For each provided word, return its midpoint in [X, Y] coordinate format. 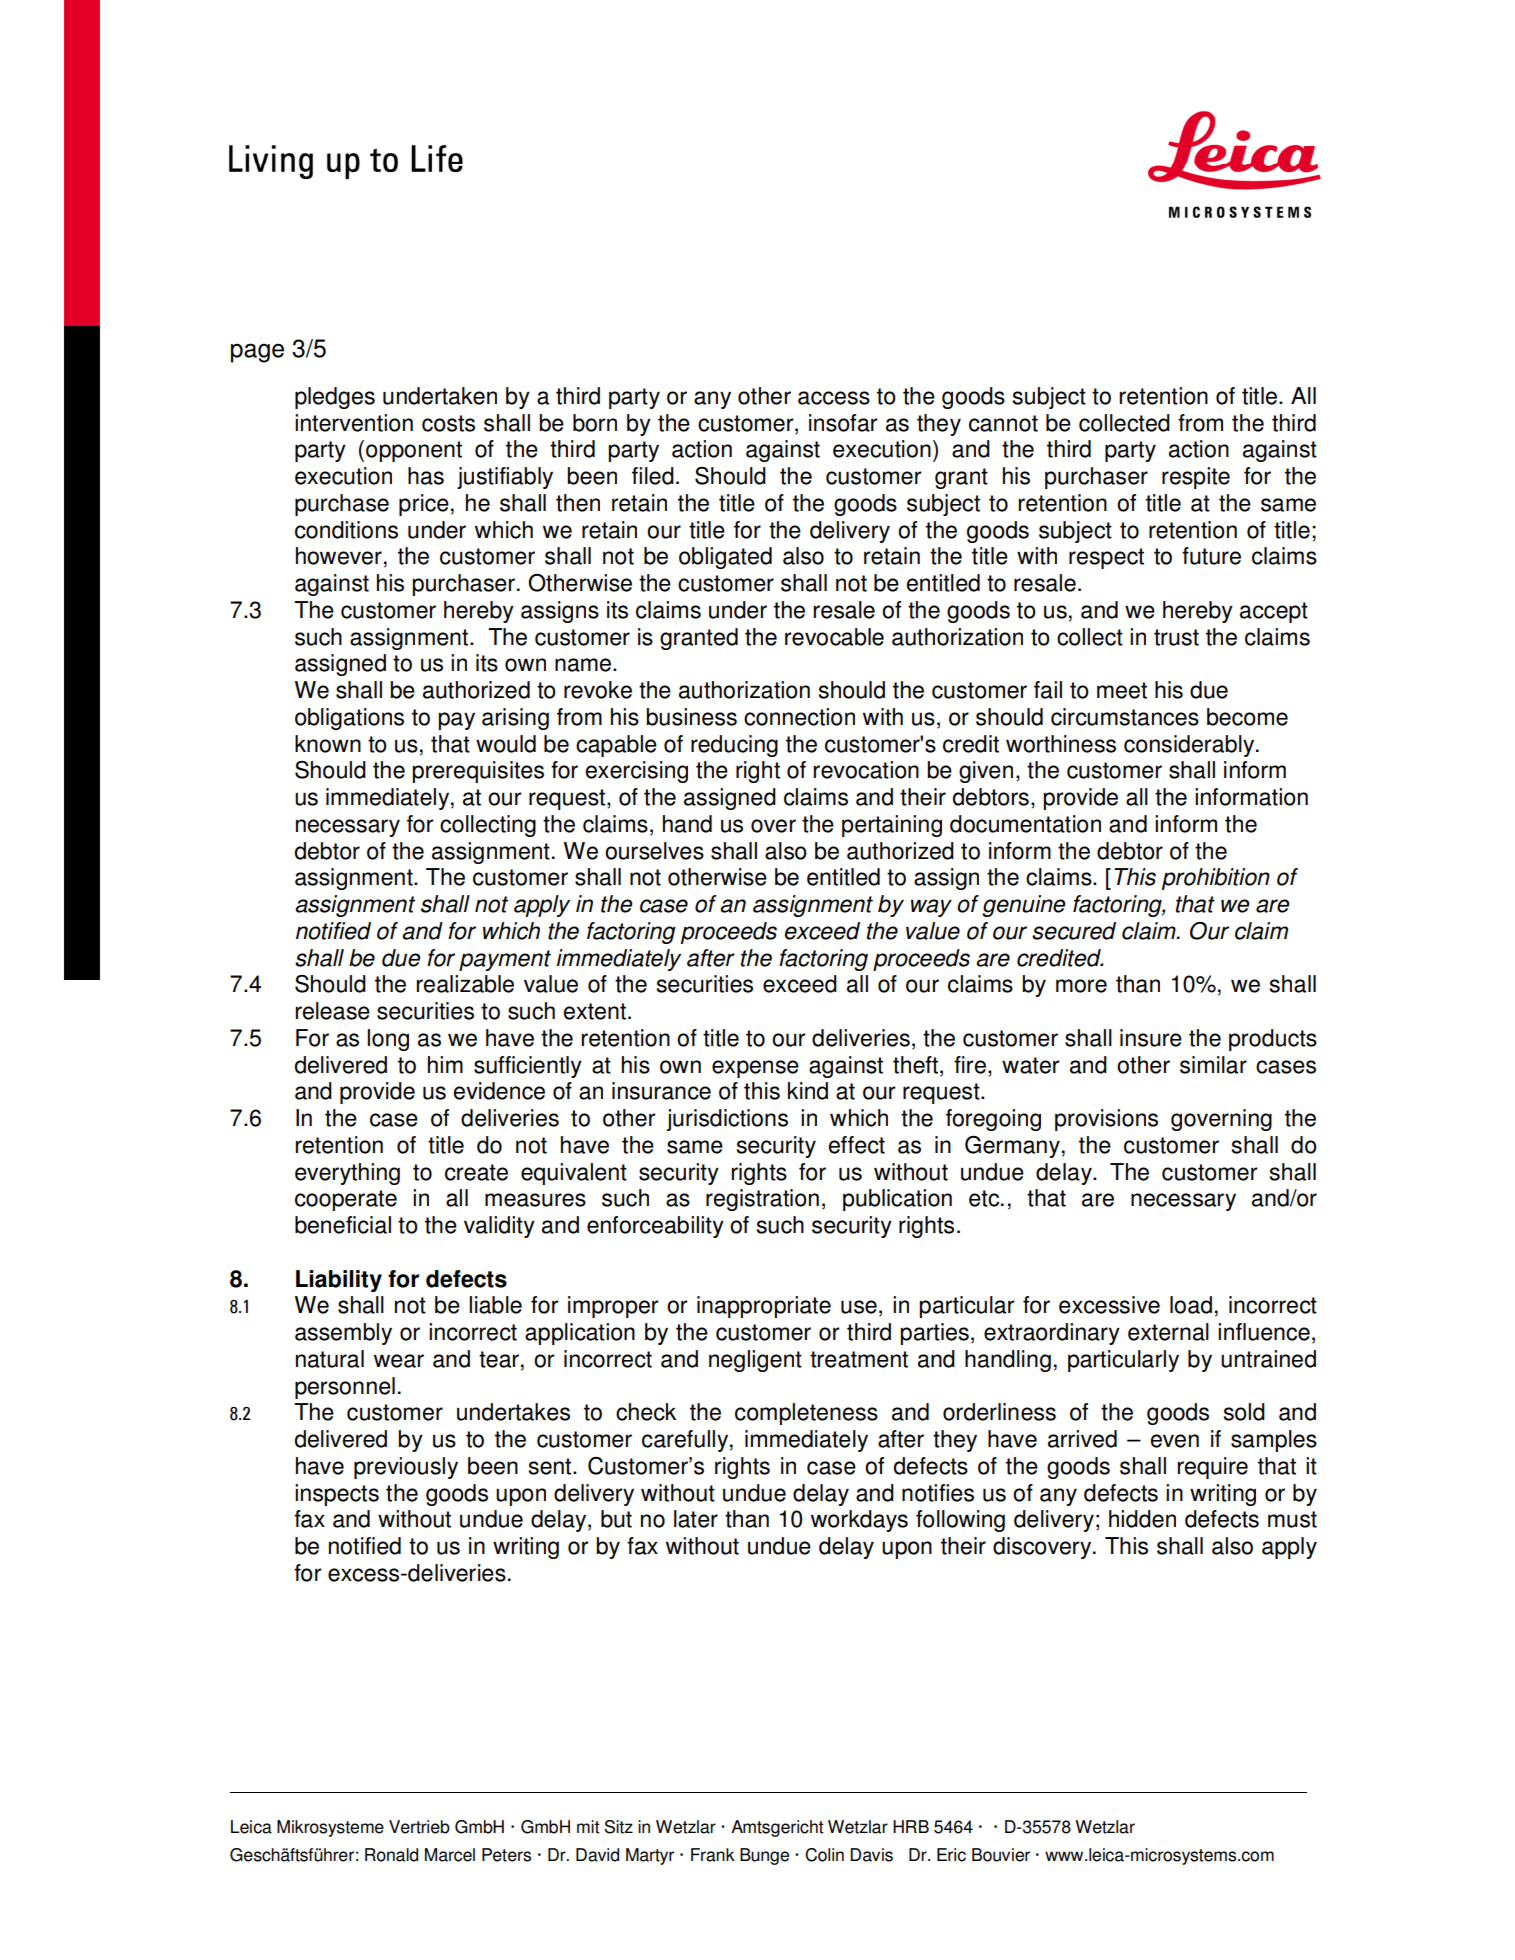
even [1175, 1441]
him [445, 1064]
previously [406, 1468]
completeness [806, 1414]
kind [808, 1091]
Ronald [391, 1855]
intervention [354, 423]
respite [1196, 478]
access [834, 398]
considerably [1190, 746]
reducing [734, 746]
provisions [1106, 1120]
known [328, 744]
